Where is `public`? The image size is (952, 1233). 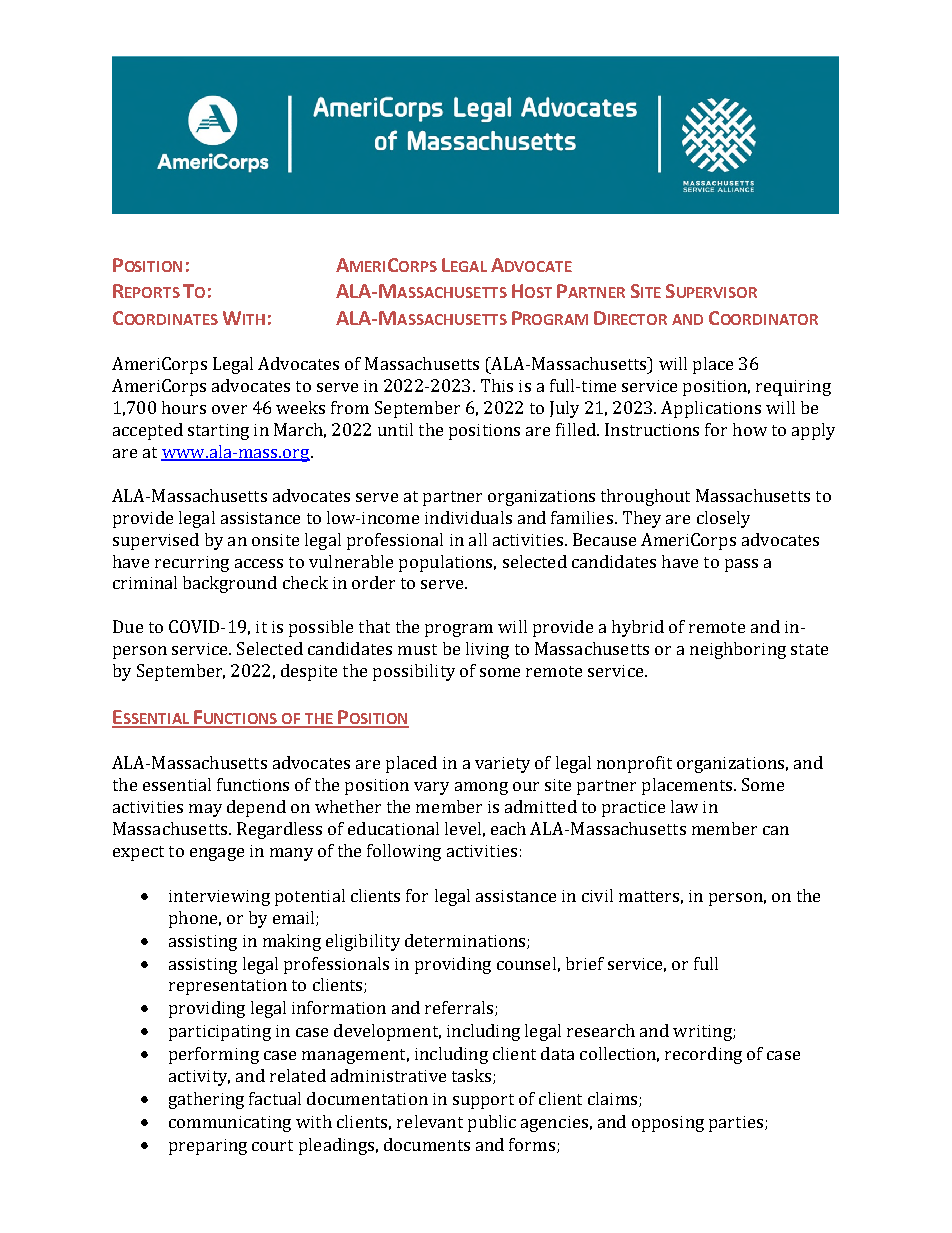 public is located at coordinates (492, 1123).
